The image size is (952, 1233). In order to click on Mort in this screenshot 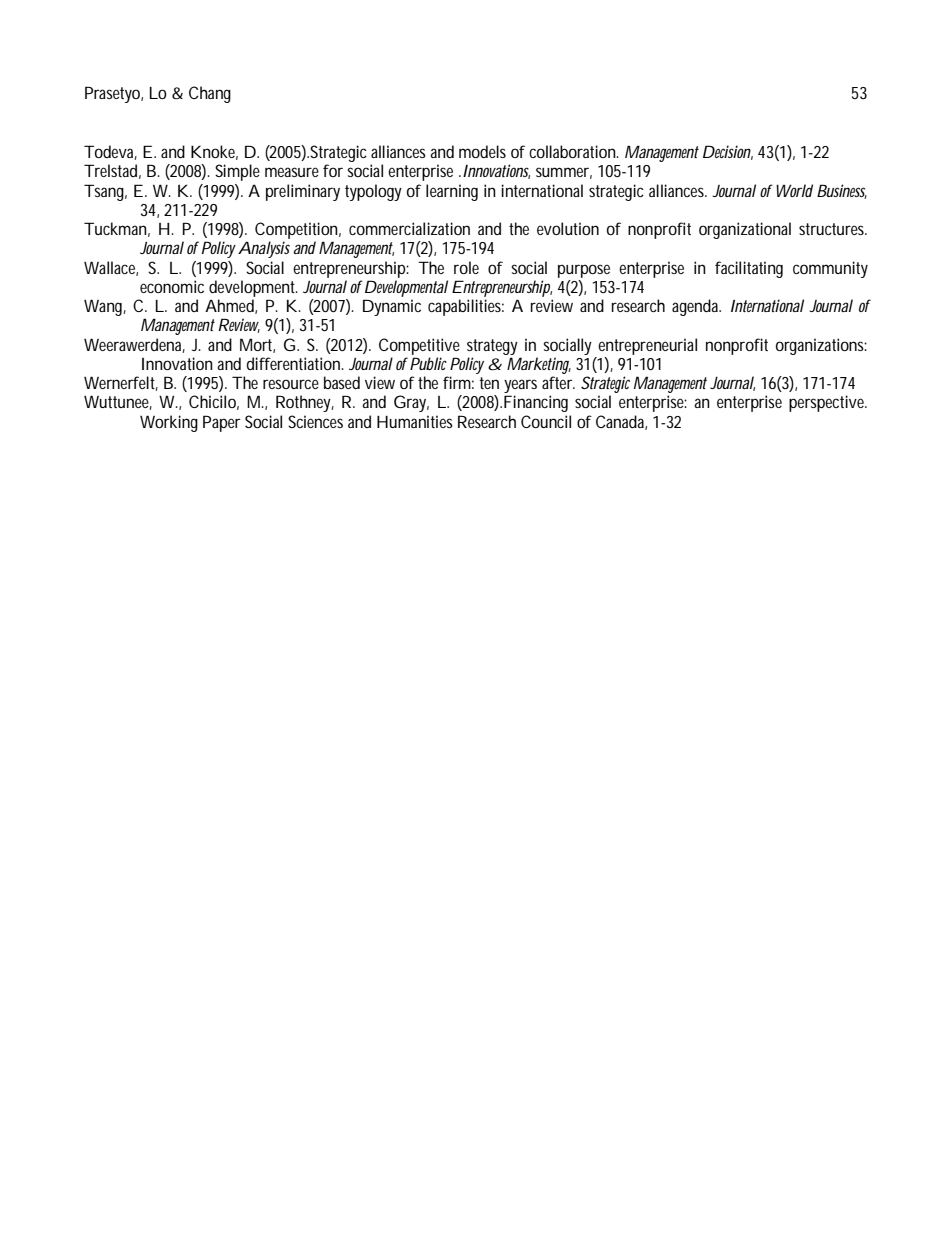, I will do `click(257, 345)`.
